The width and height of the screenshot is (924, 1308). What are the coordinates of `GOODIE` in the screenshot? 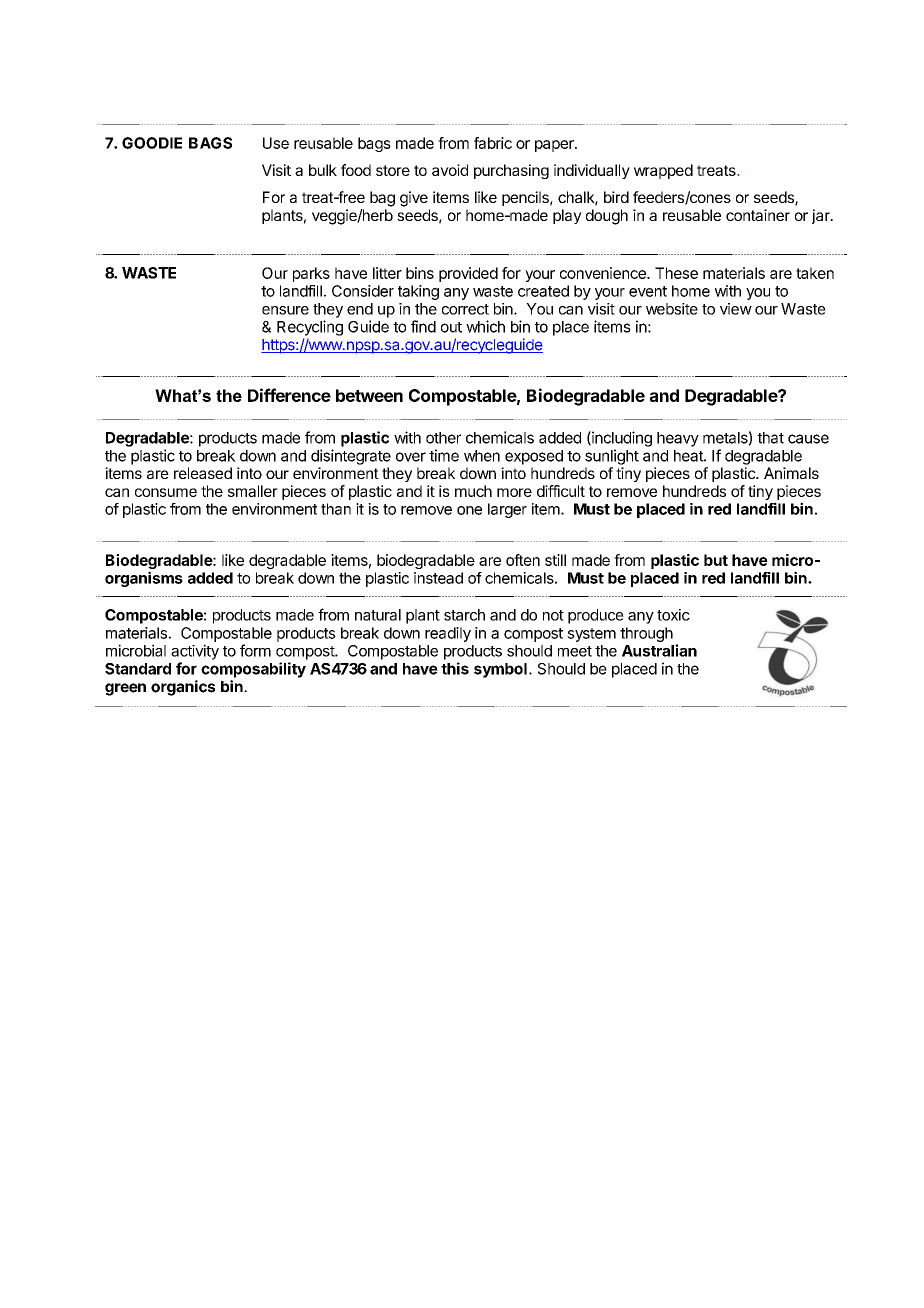 It's located at (152, 143).
